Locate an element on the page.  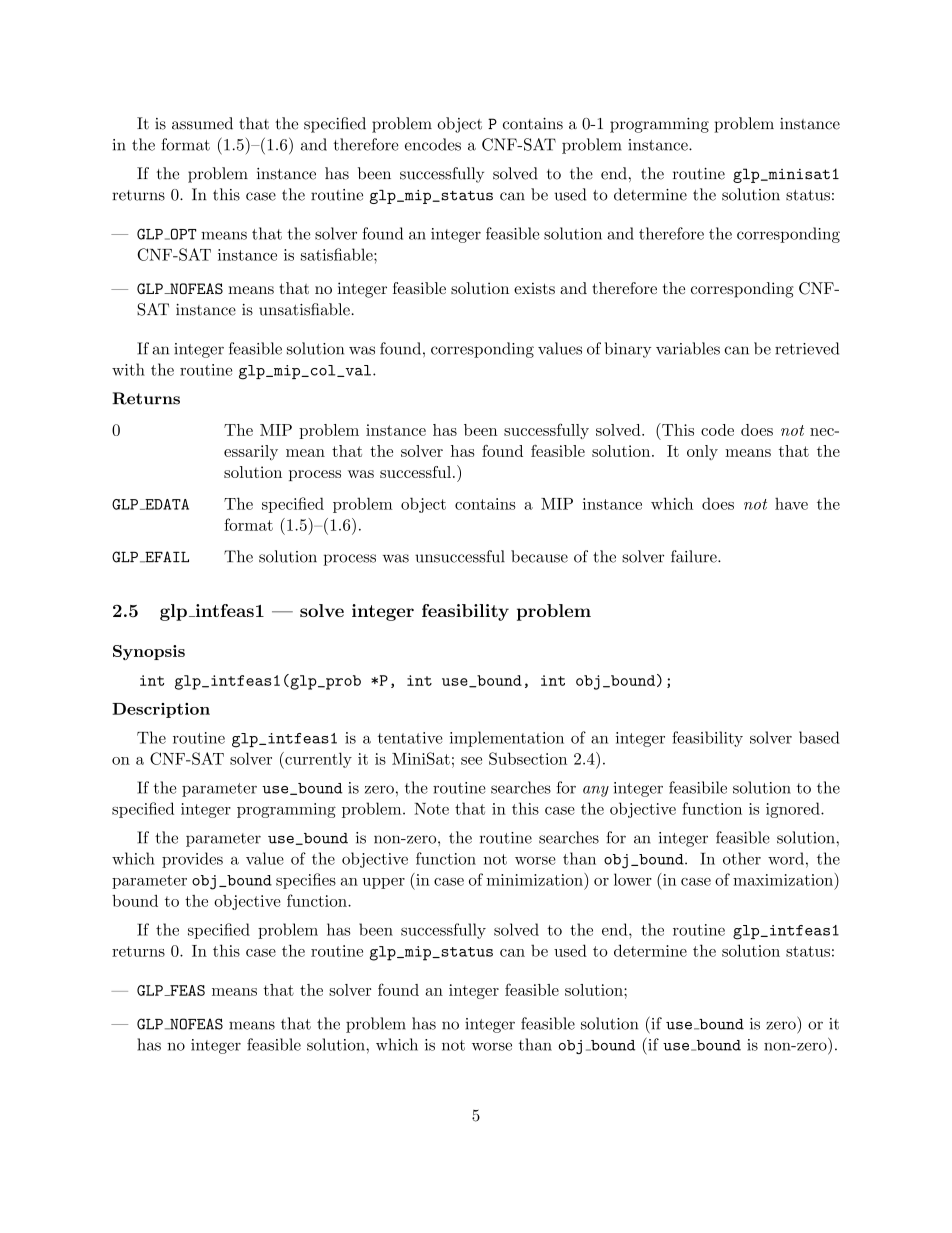
variables is located at coordinates (688, 348).
